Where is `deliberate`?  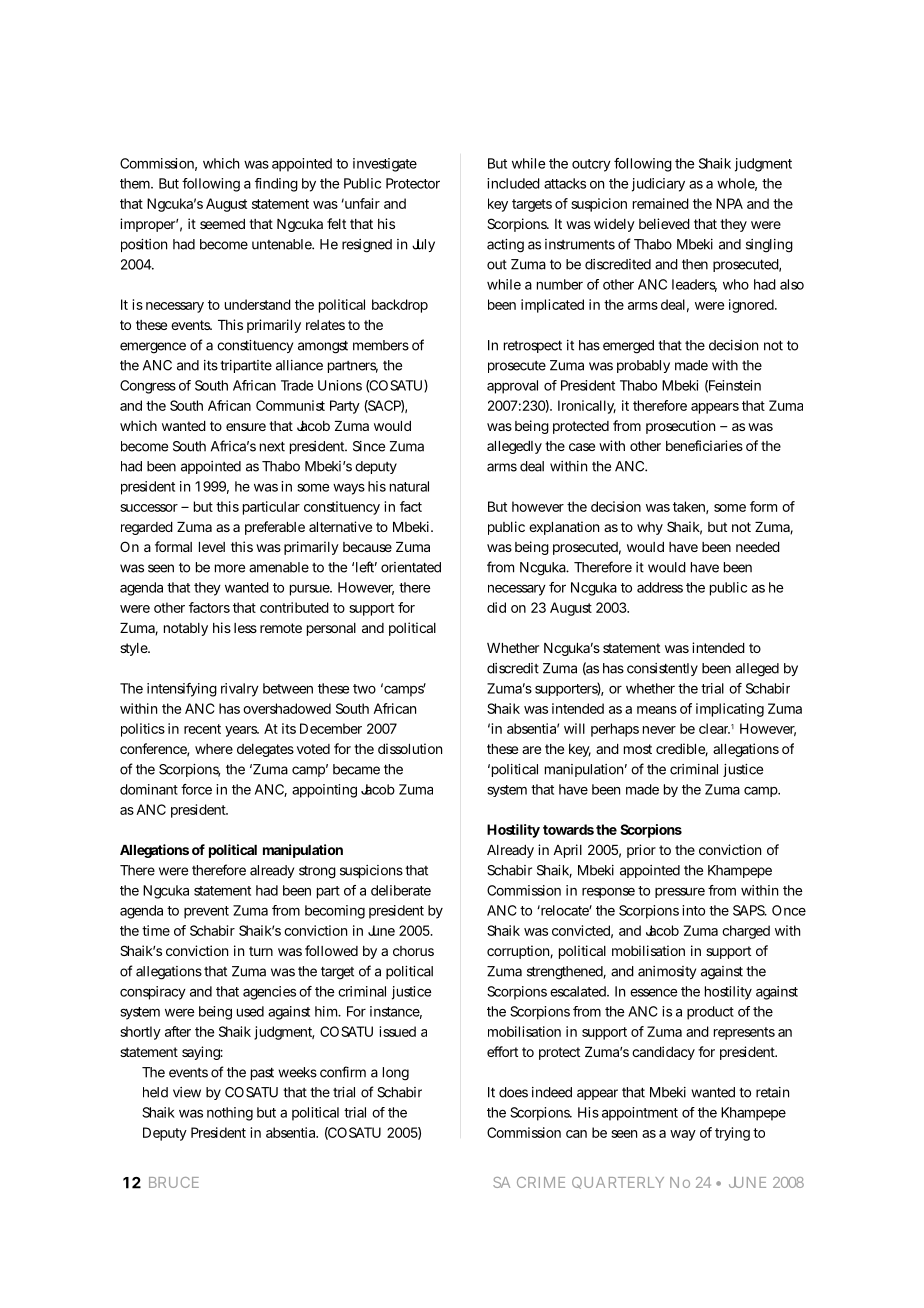 deliberate is located at coordinates (401, 890).
